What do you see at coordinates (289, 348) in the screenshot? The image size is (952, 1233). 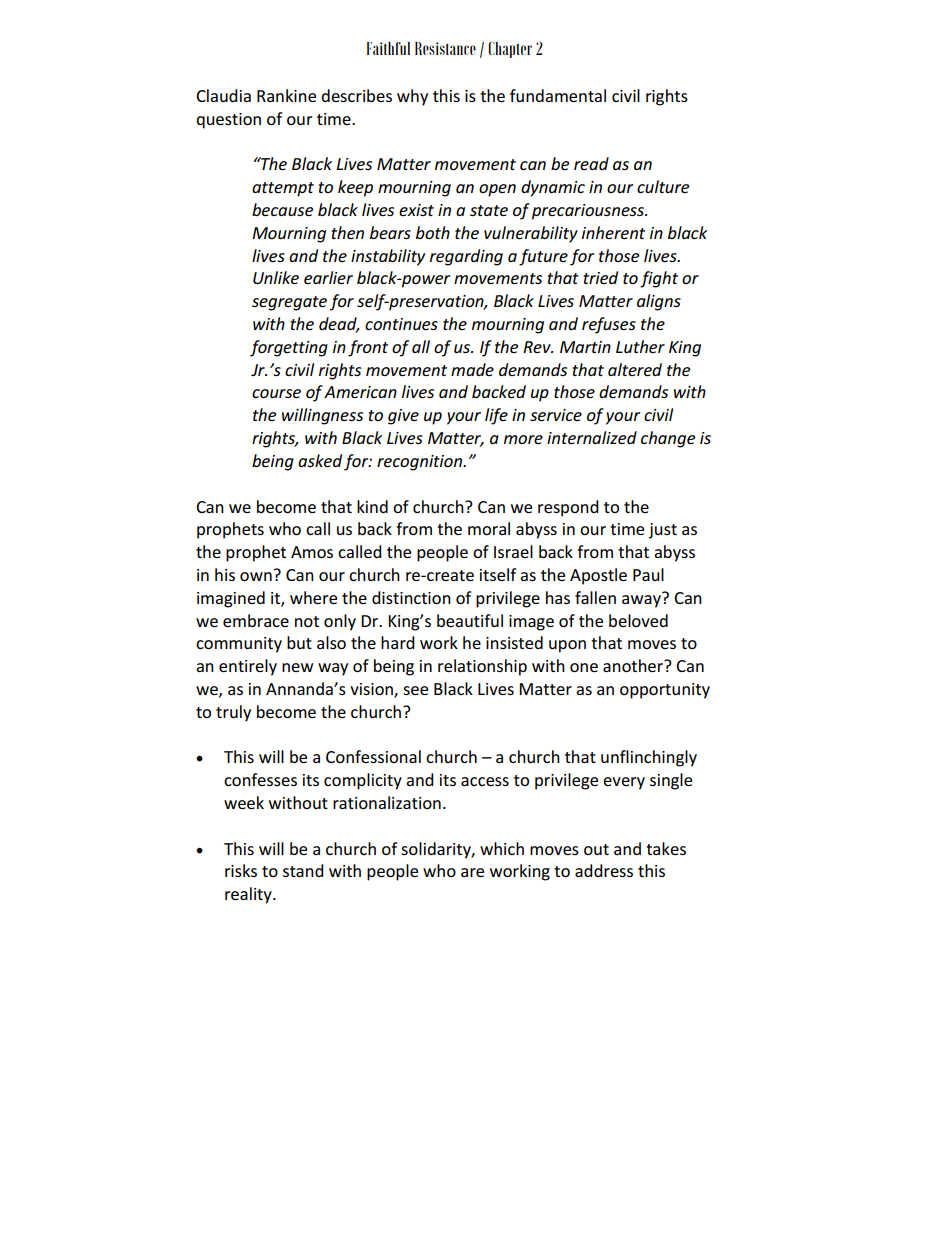 I see `forgetting` at bounding box center [289, 348].
